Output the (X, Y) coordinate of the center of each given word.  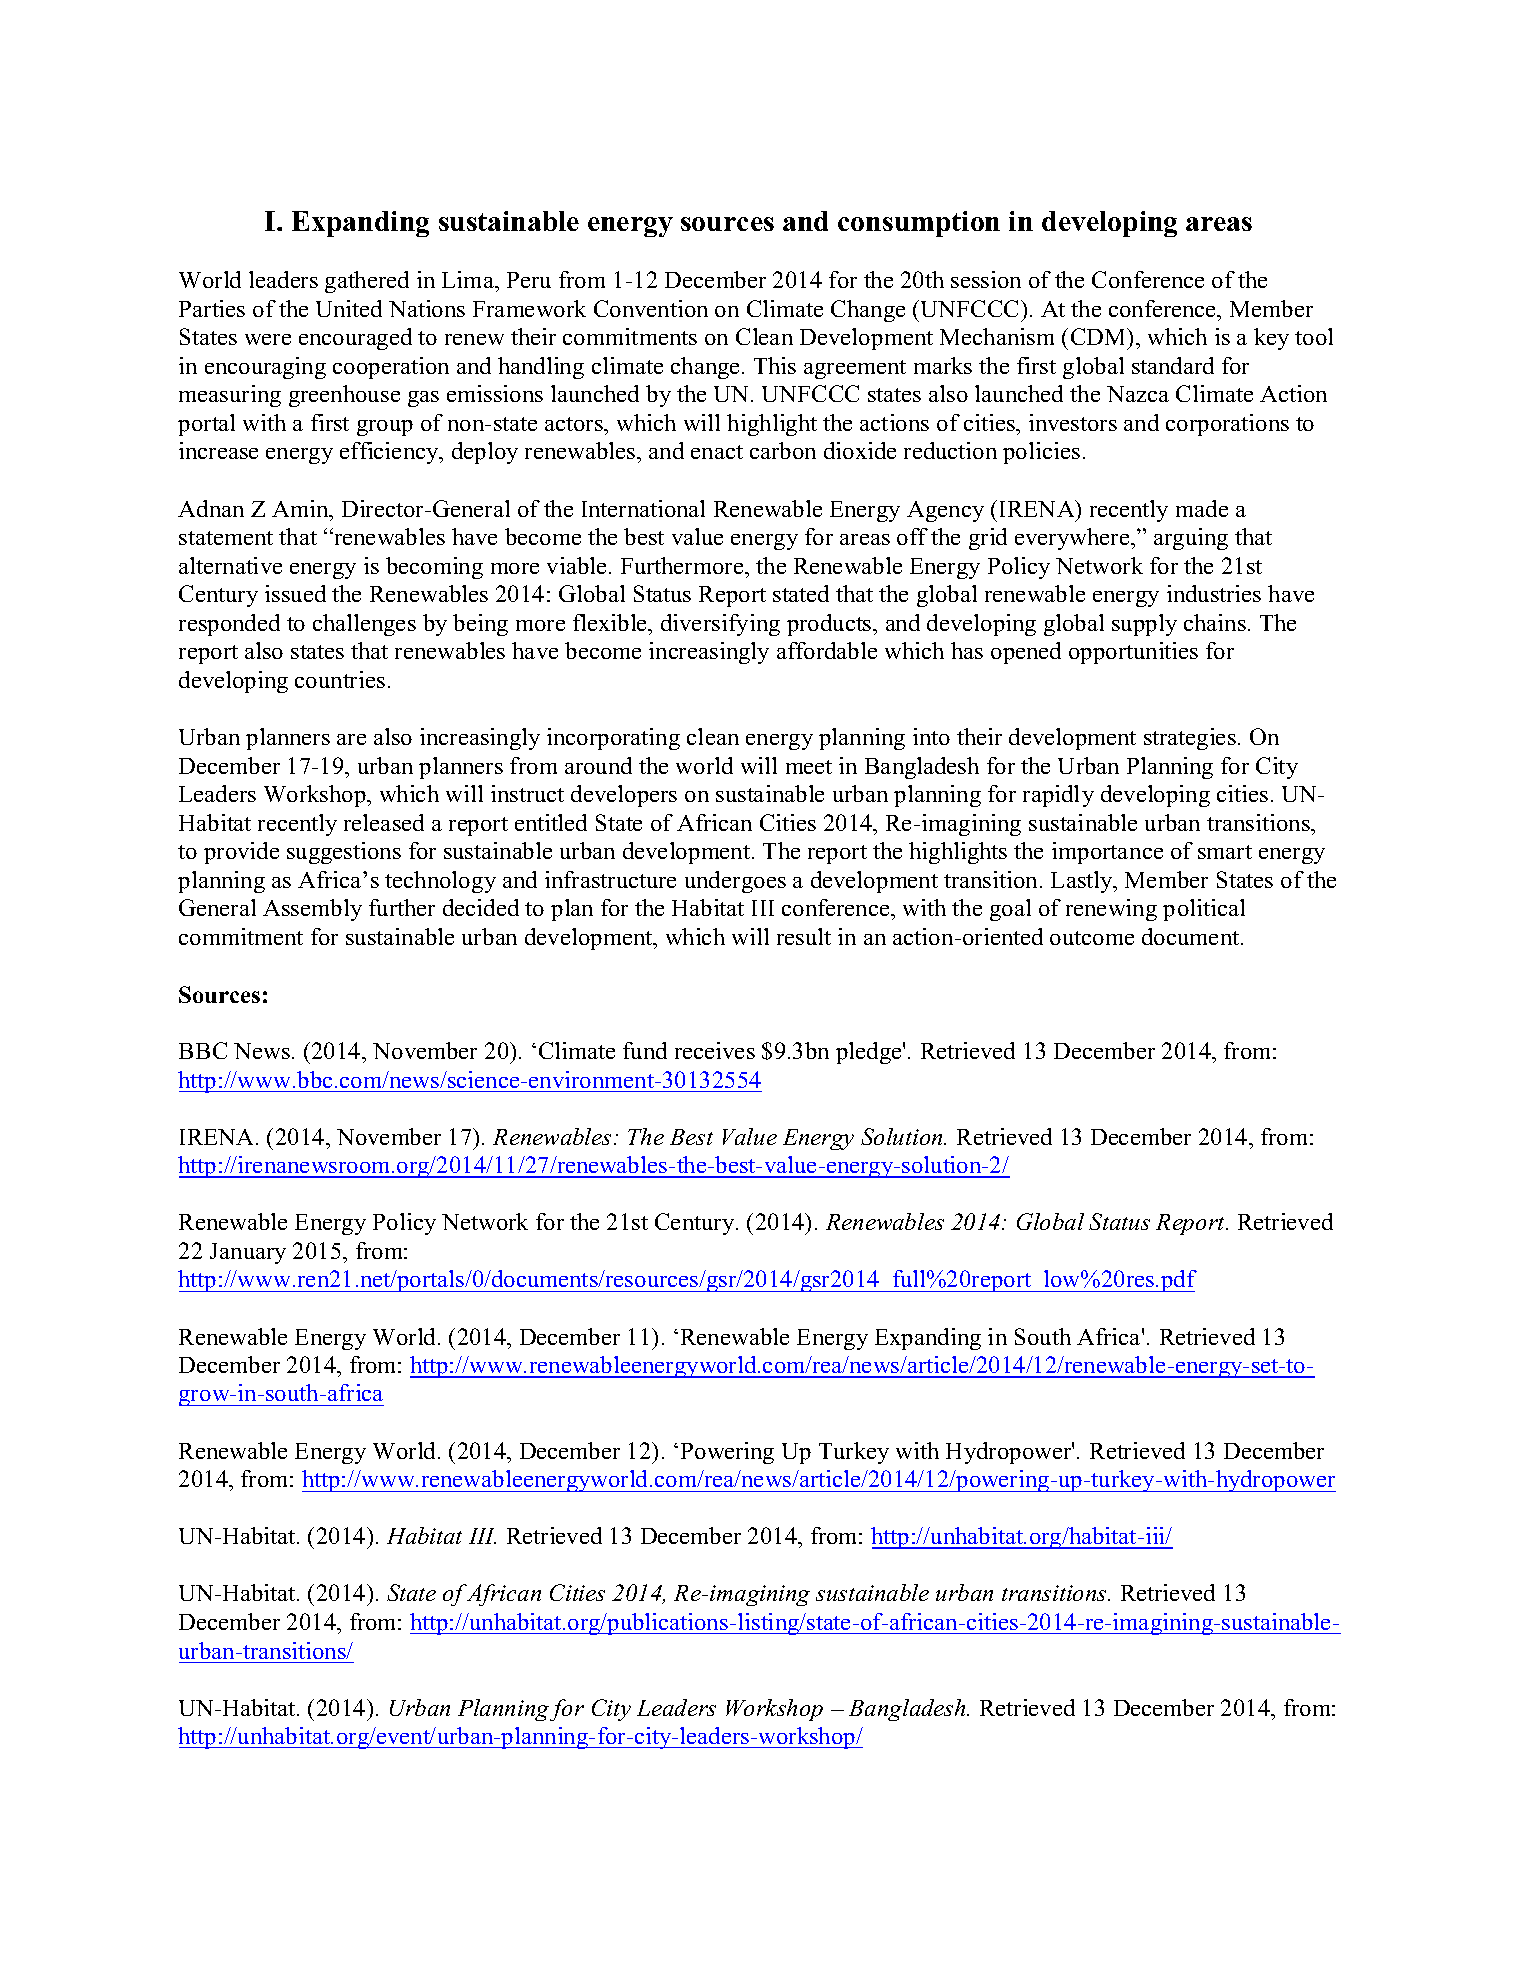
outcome (1092, 938)
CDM (1099, 336)
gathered (367, 282)
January (248, 1253)
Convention (651, 308)
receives (715, 1050)
